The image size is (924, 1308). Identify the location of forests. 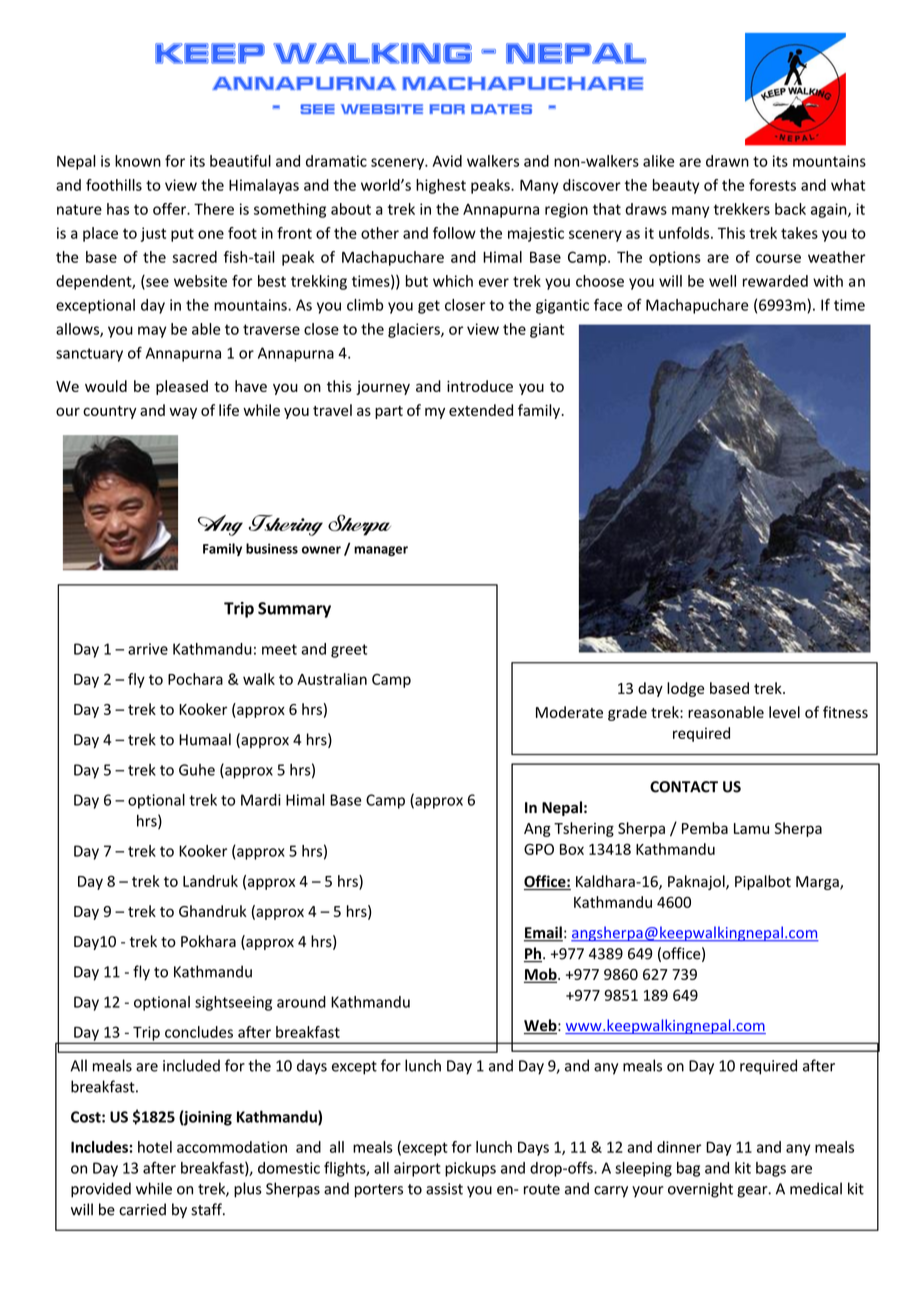
(772, 185).
